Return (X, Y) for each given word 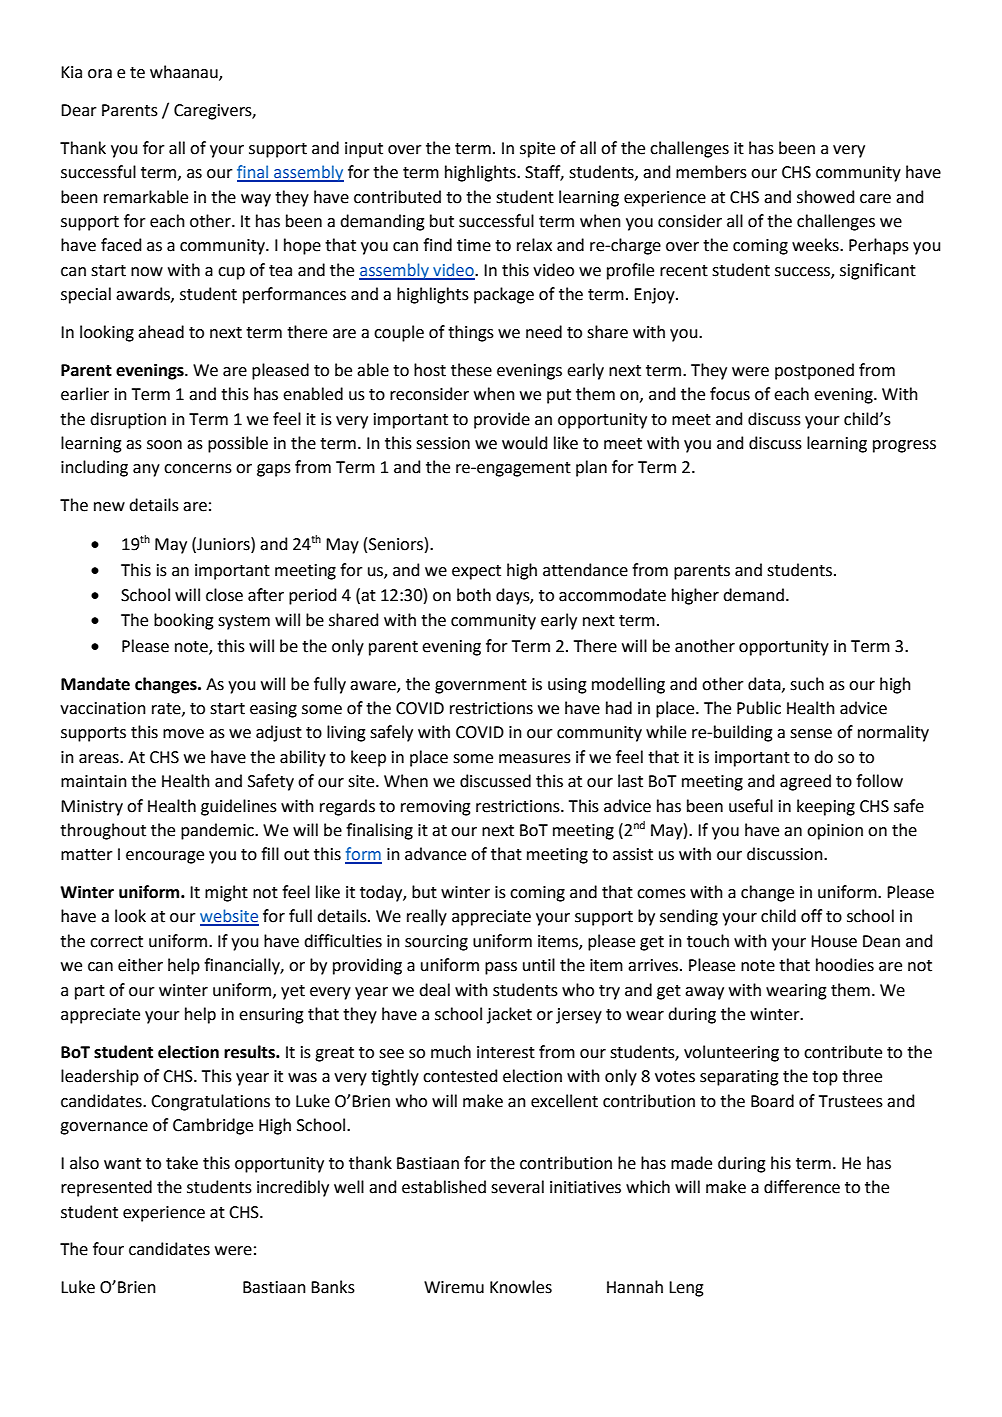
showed (825, 197)
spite (537, 150)
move (183, 734)
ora (100, 74)
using (567, 686)
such (807, 684)
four (108, 1249)
